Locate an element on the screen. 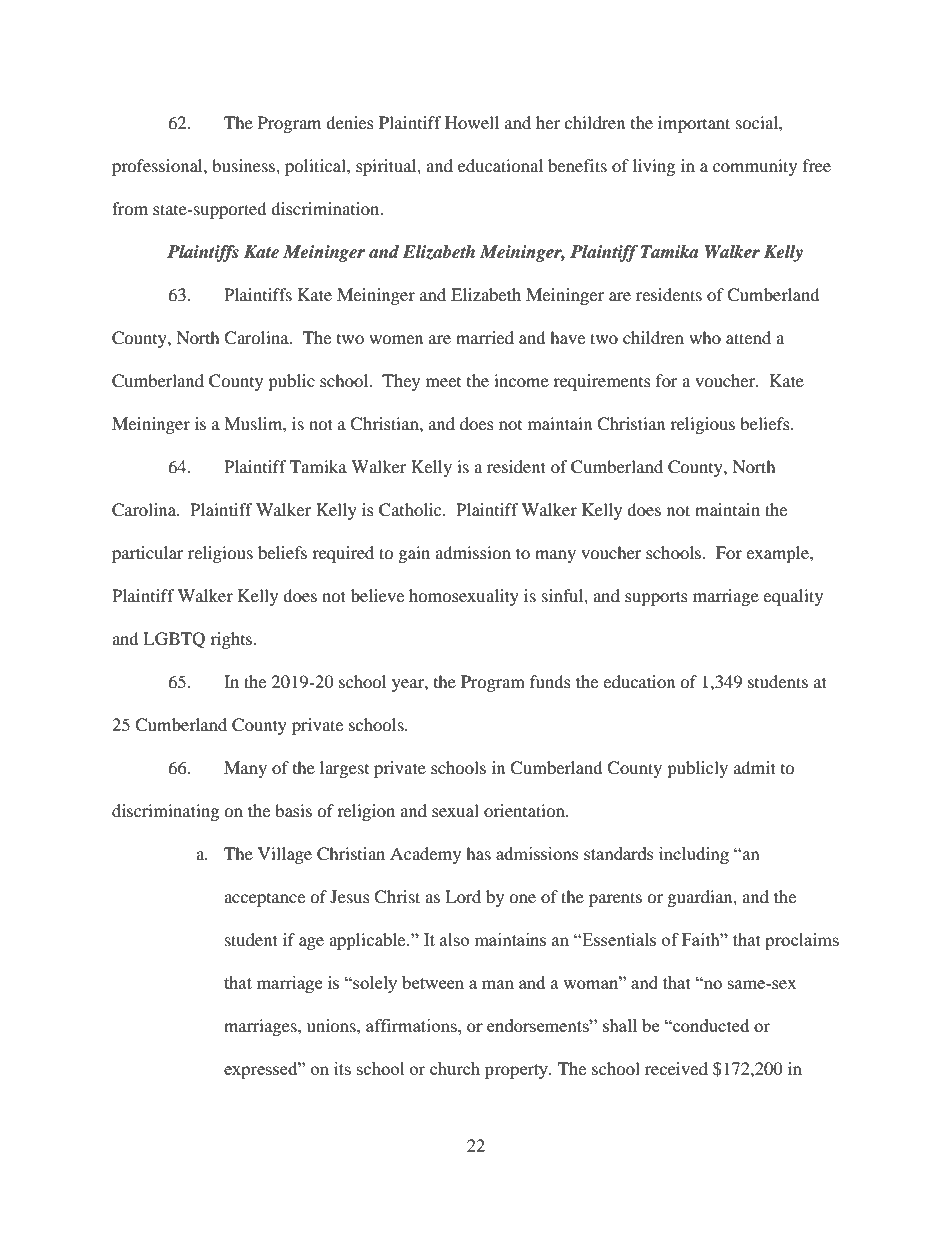  women is located at coordinates (396, 339).
